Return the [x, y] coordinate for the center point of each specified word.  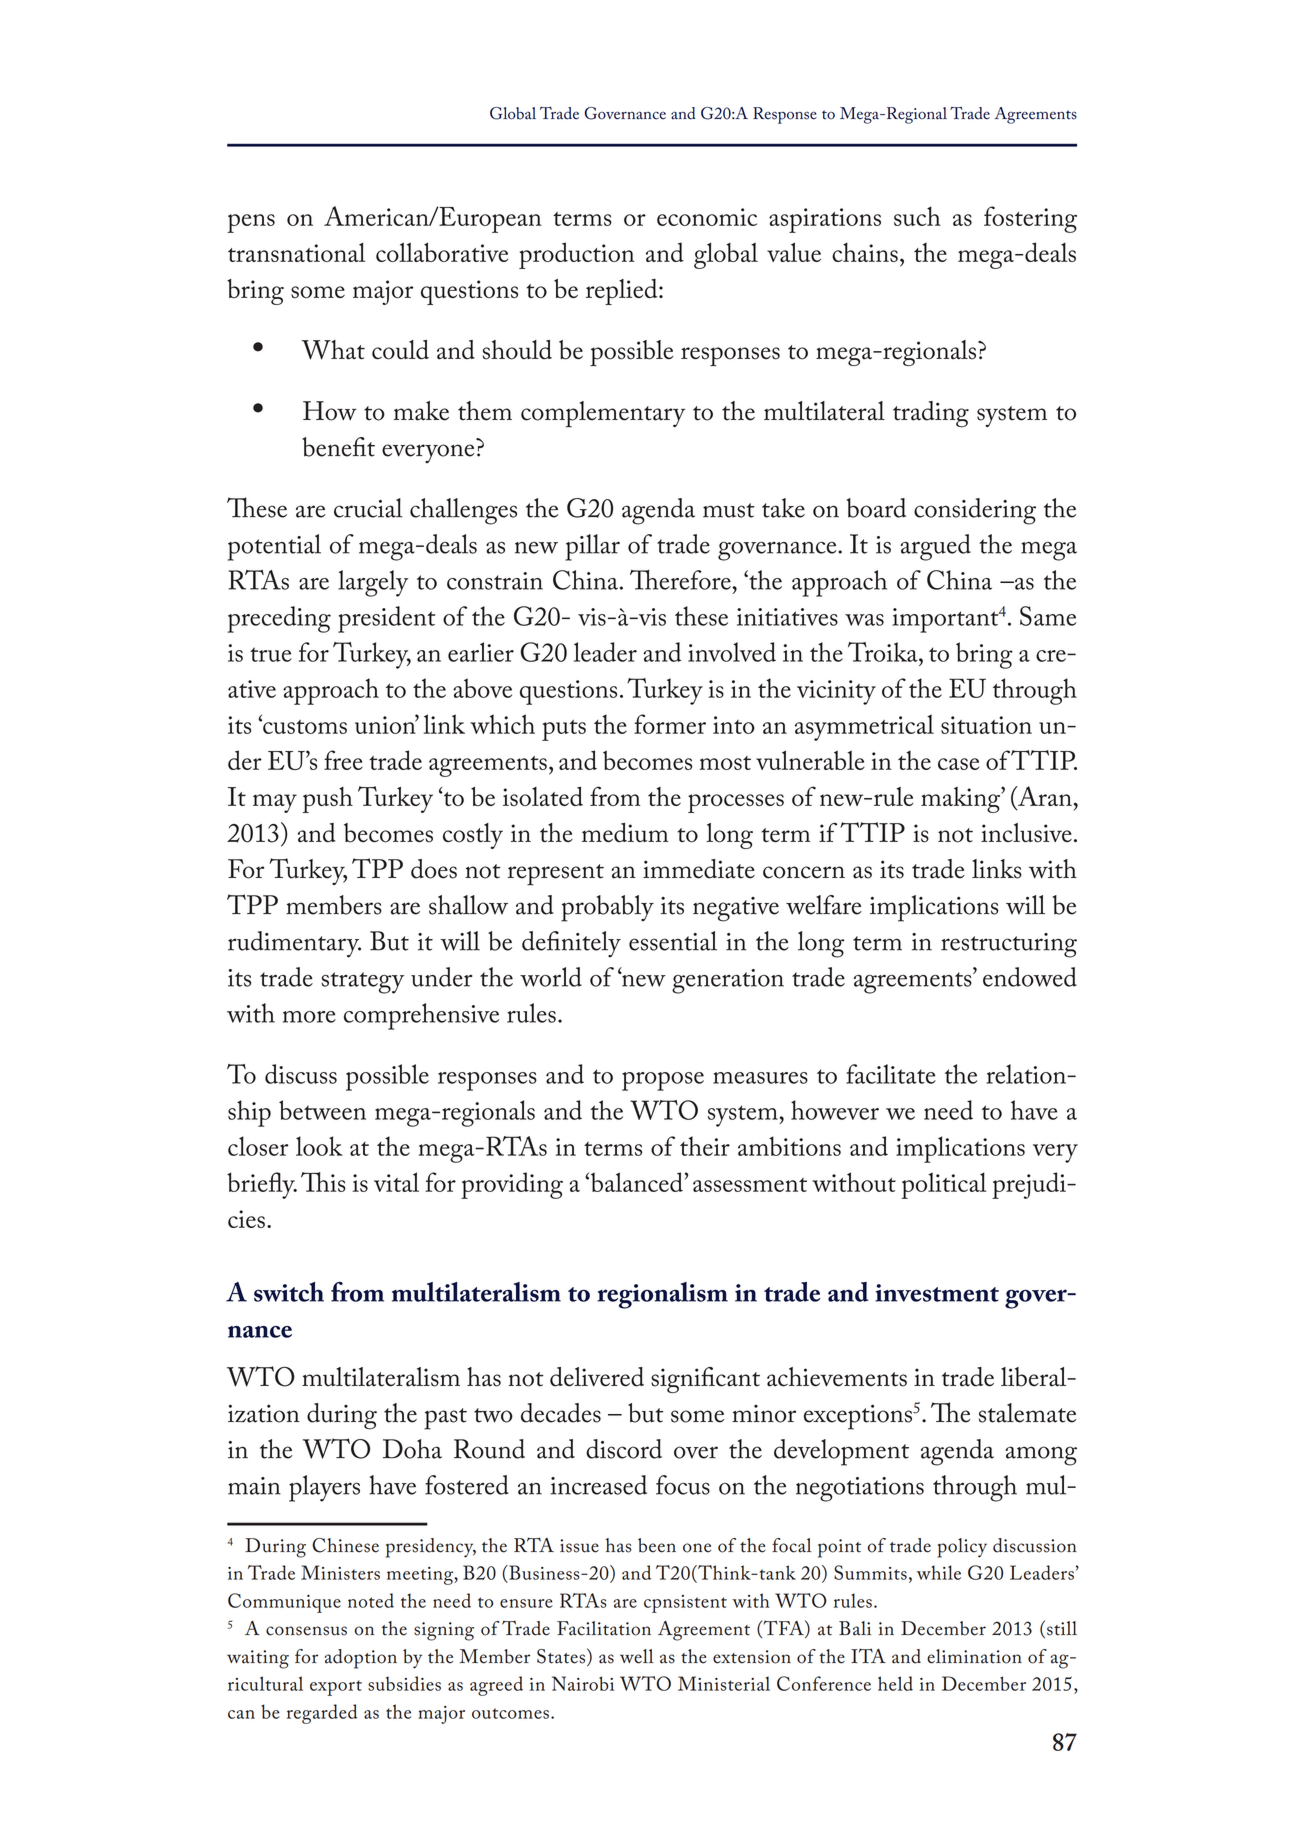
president [386, 619]
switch [289, 1292]
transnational [296, 252]
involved [732, 652]
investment [937, 1293]
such [917, 216]
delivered [597, 1377]
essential [673, 941]
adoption [361, 1659]
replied [623, 292]
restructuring [1009, 945]
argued [936, 547]
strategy [362, 983]
